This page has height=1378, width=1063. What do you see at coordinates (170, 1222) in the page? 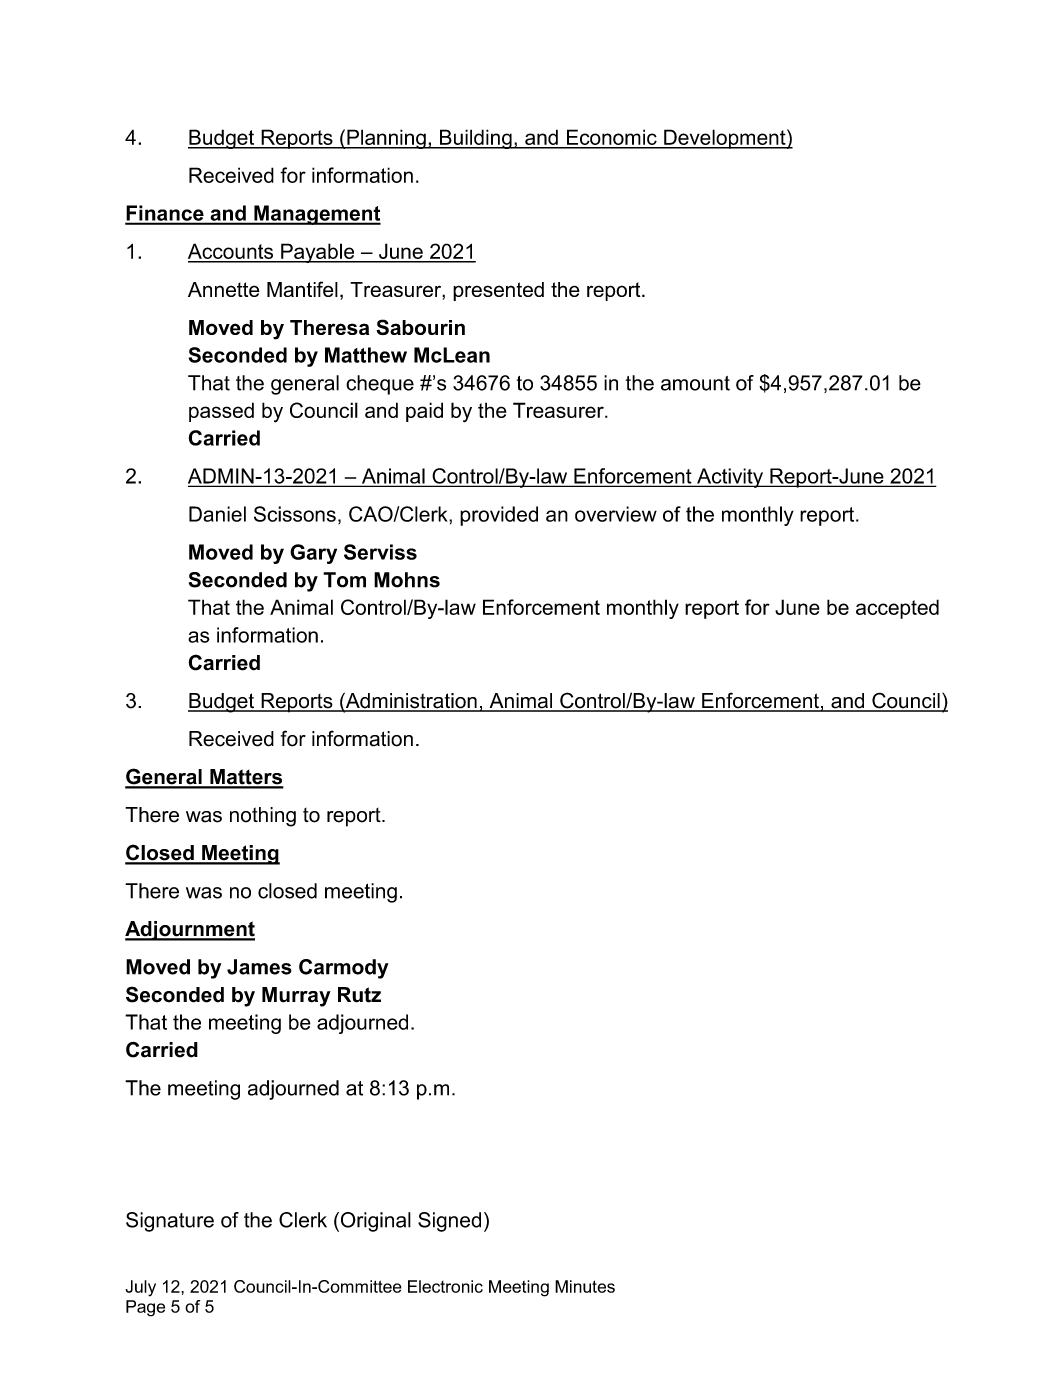
I see `Signature` at bounding box center [170, 1222].
